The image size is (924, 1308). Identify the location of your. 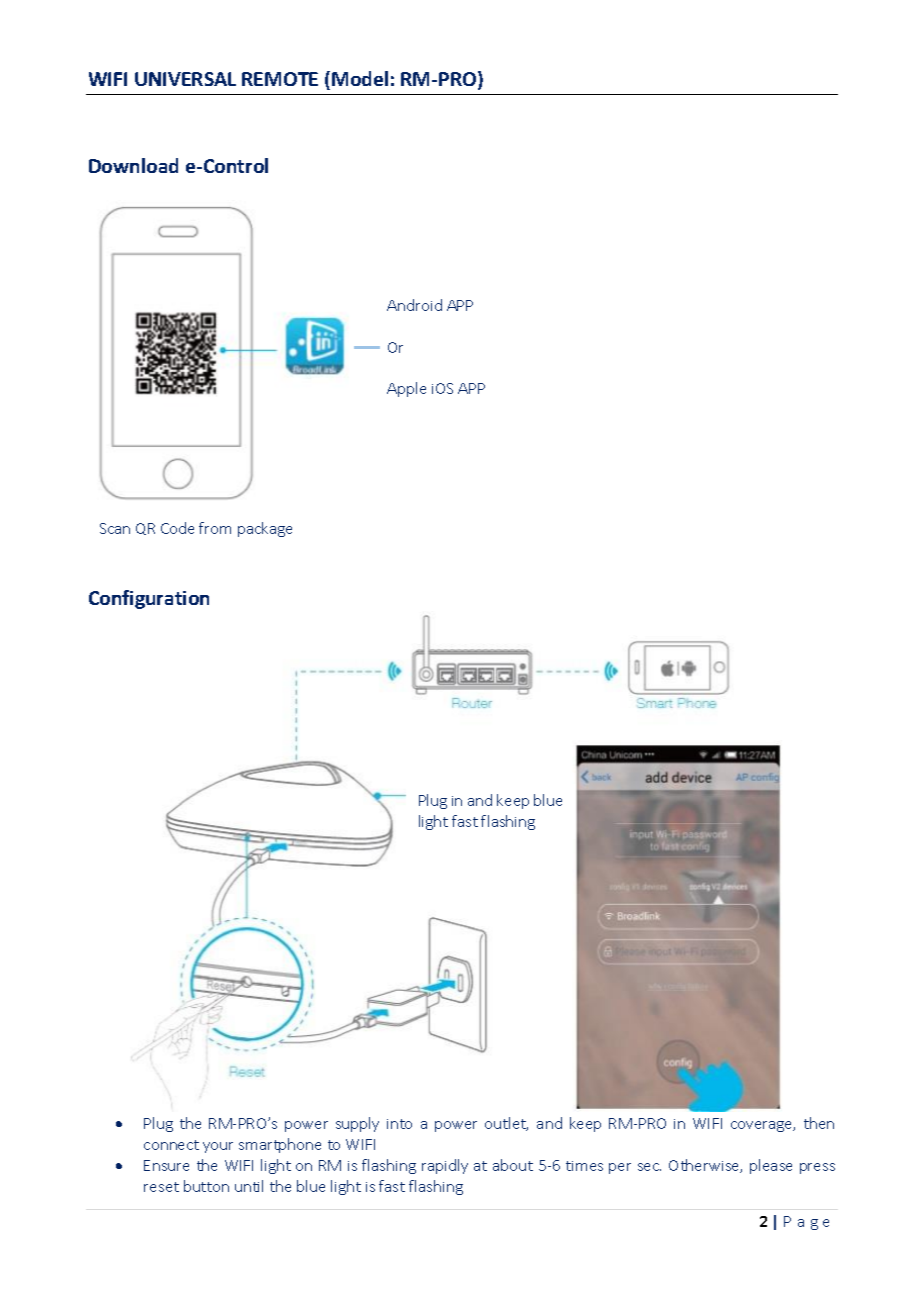
(218, 1147).
